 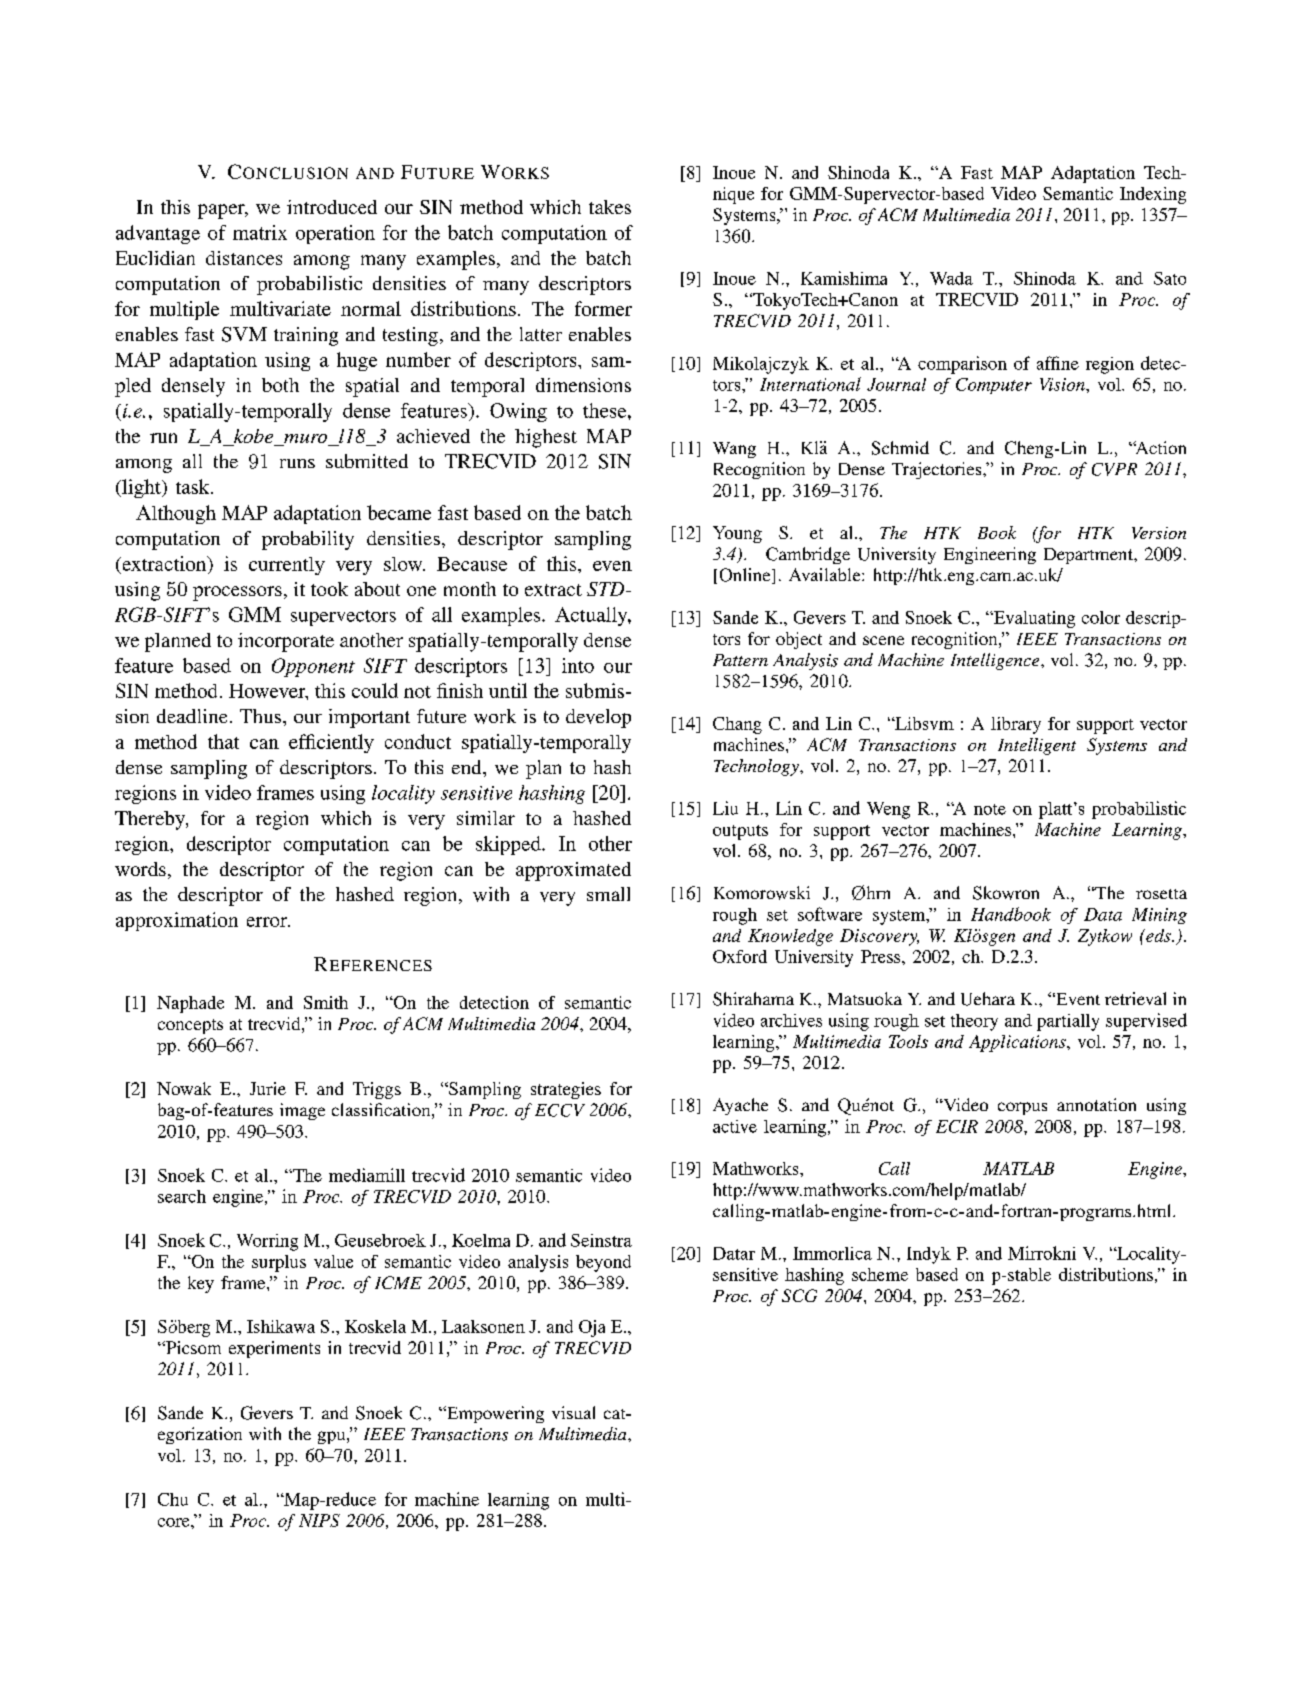 I want to click on takes, so click(x=610, y=207).
